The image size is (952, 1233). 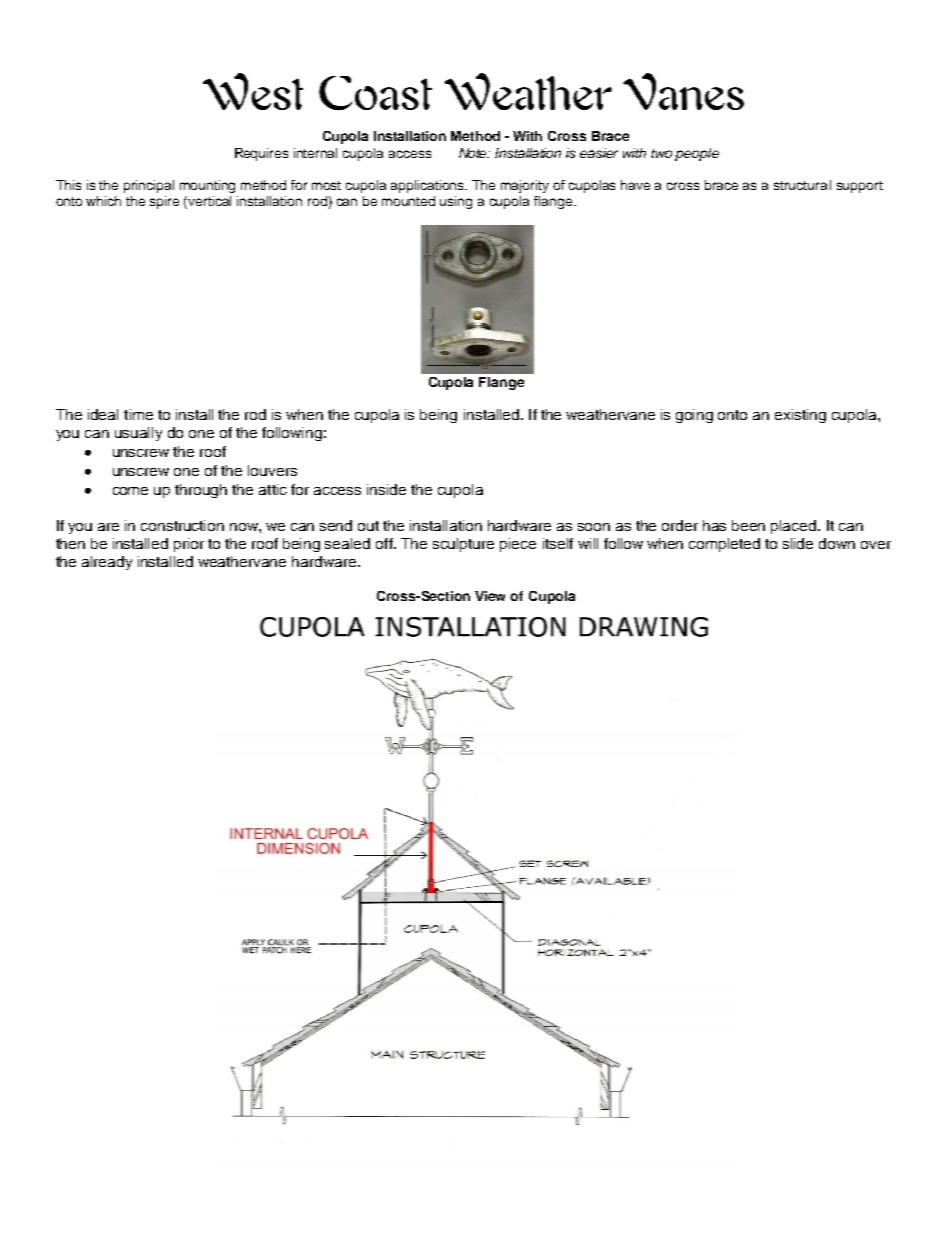 I want to click on support, so click(x=860, y=187).
